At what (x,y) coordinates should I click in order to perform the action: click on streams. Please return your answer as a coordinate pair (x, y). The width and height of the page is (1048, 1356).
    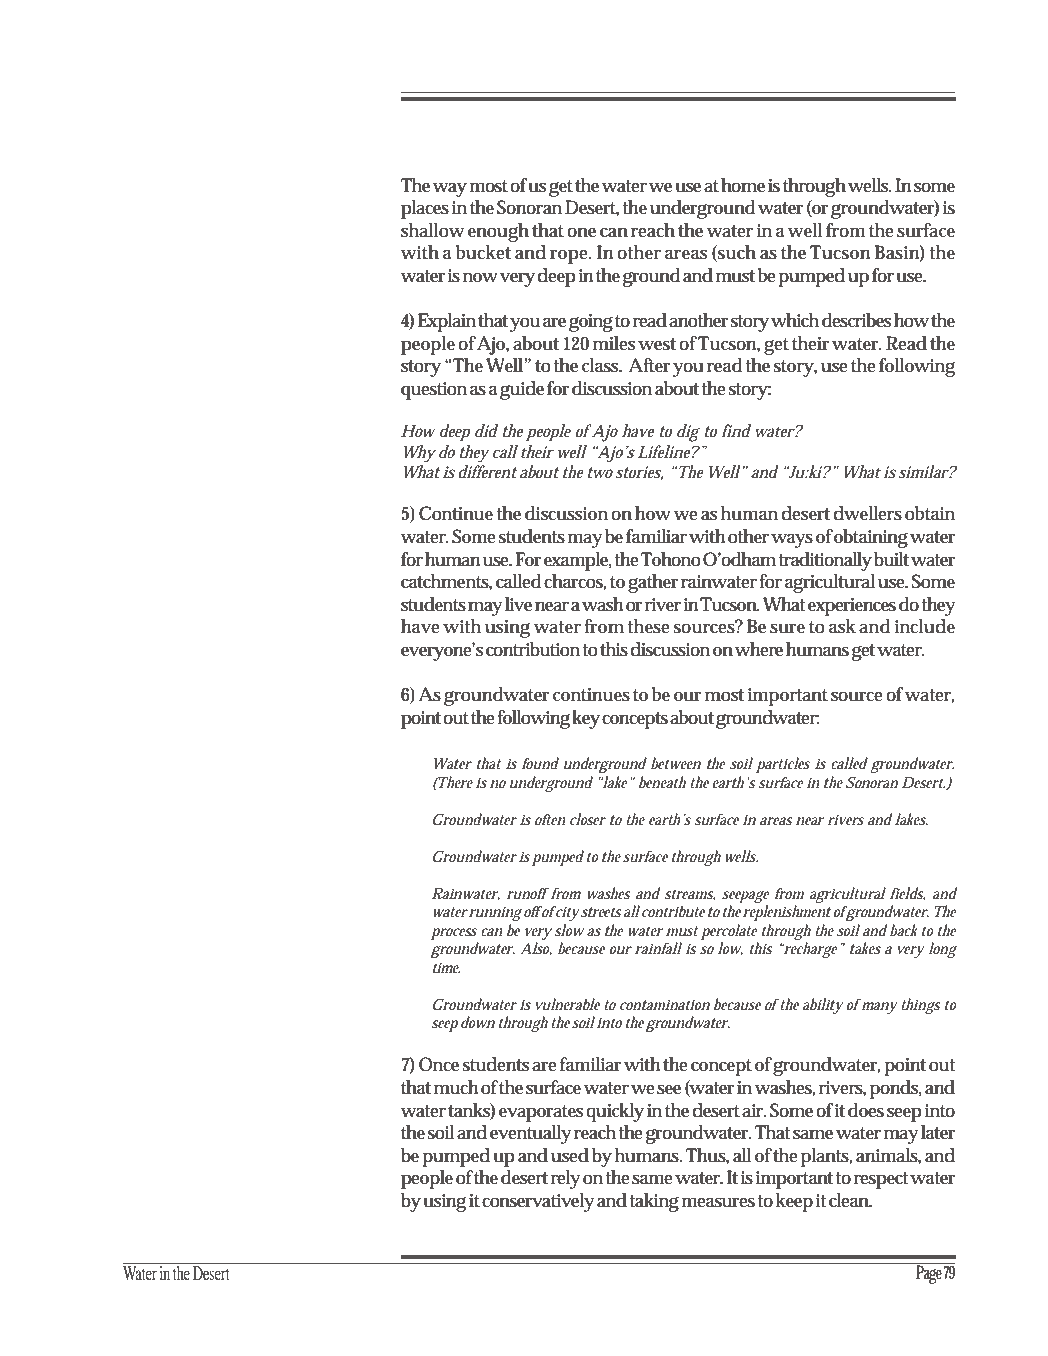
    Looking at the image, I should click on (689, 895).
